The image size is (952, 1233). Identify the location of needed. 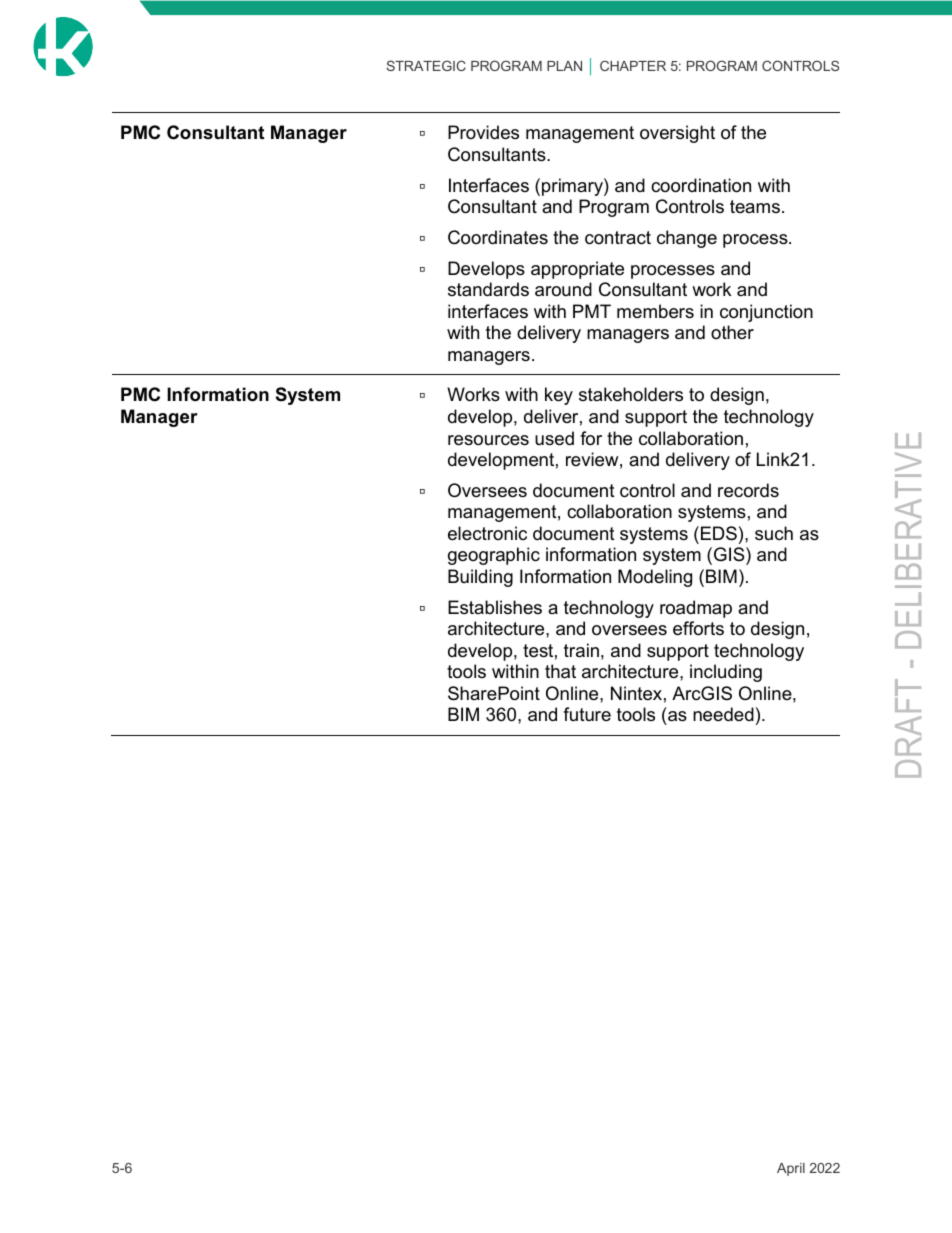
(723, 714).
